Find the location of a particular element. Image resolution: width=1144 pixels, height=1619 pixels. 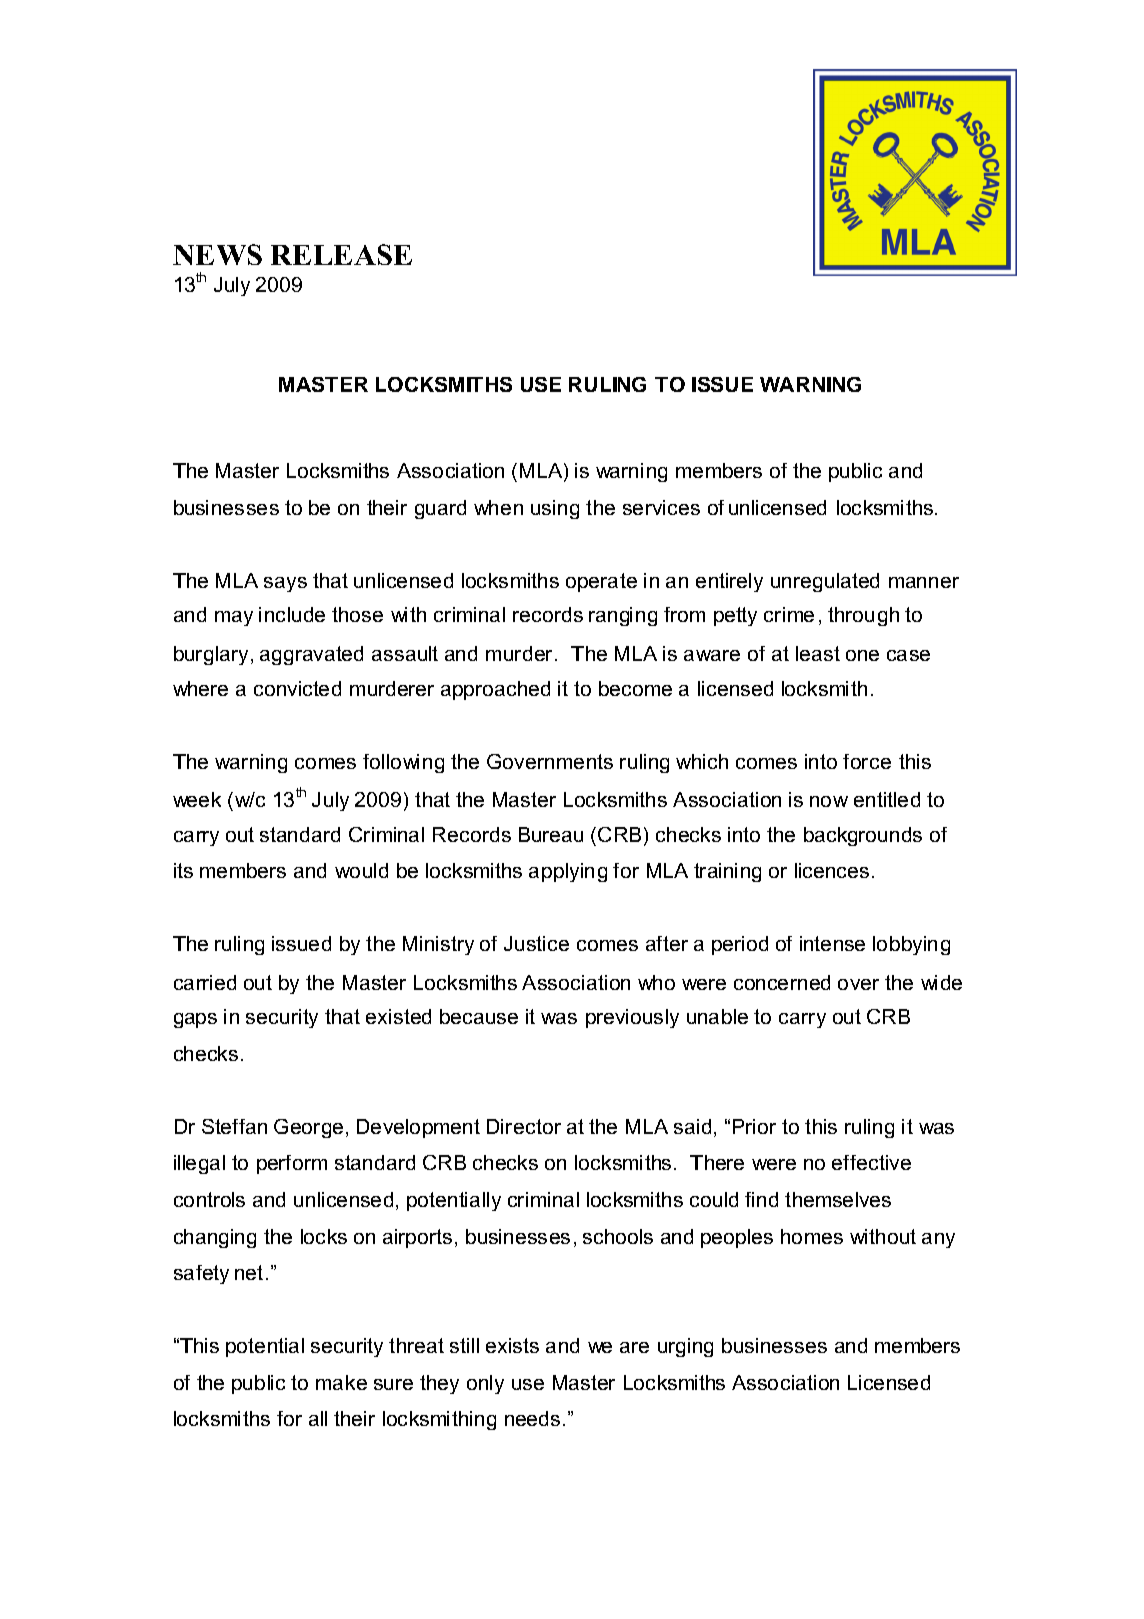

one is located at coordinates (862, 655).
